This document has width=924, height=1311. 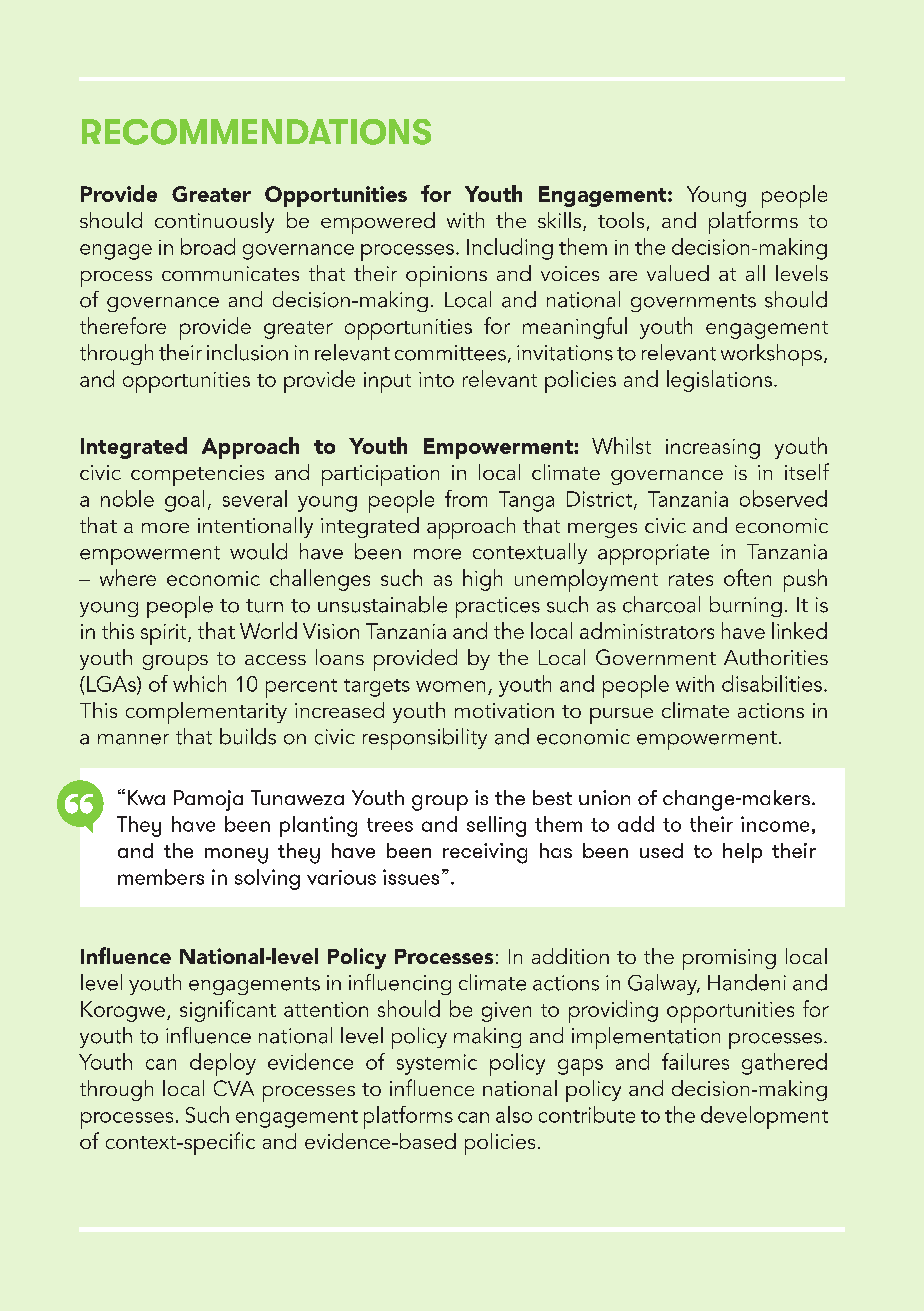 What do you see at coordinates (256, 132) in the document?
I see `RECOMMENDATIONS` at bounding box center [256, 132].
